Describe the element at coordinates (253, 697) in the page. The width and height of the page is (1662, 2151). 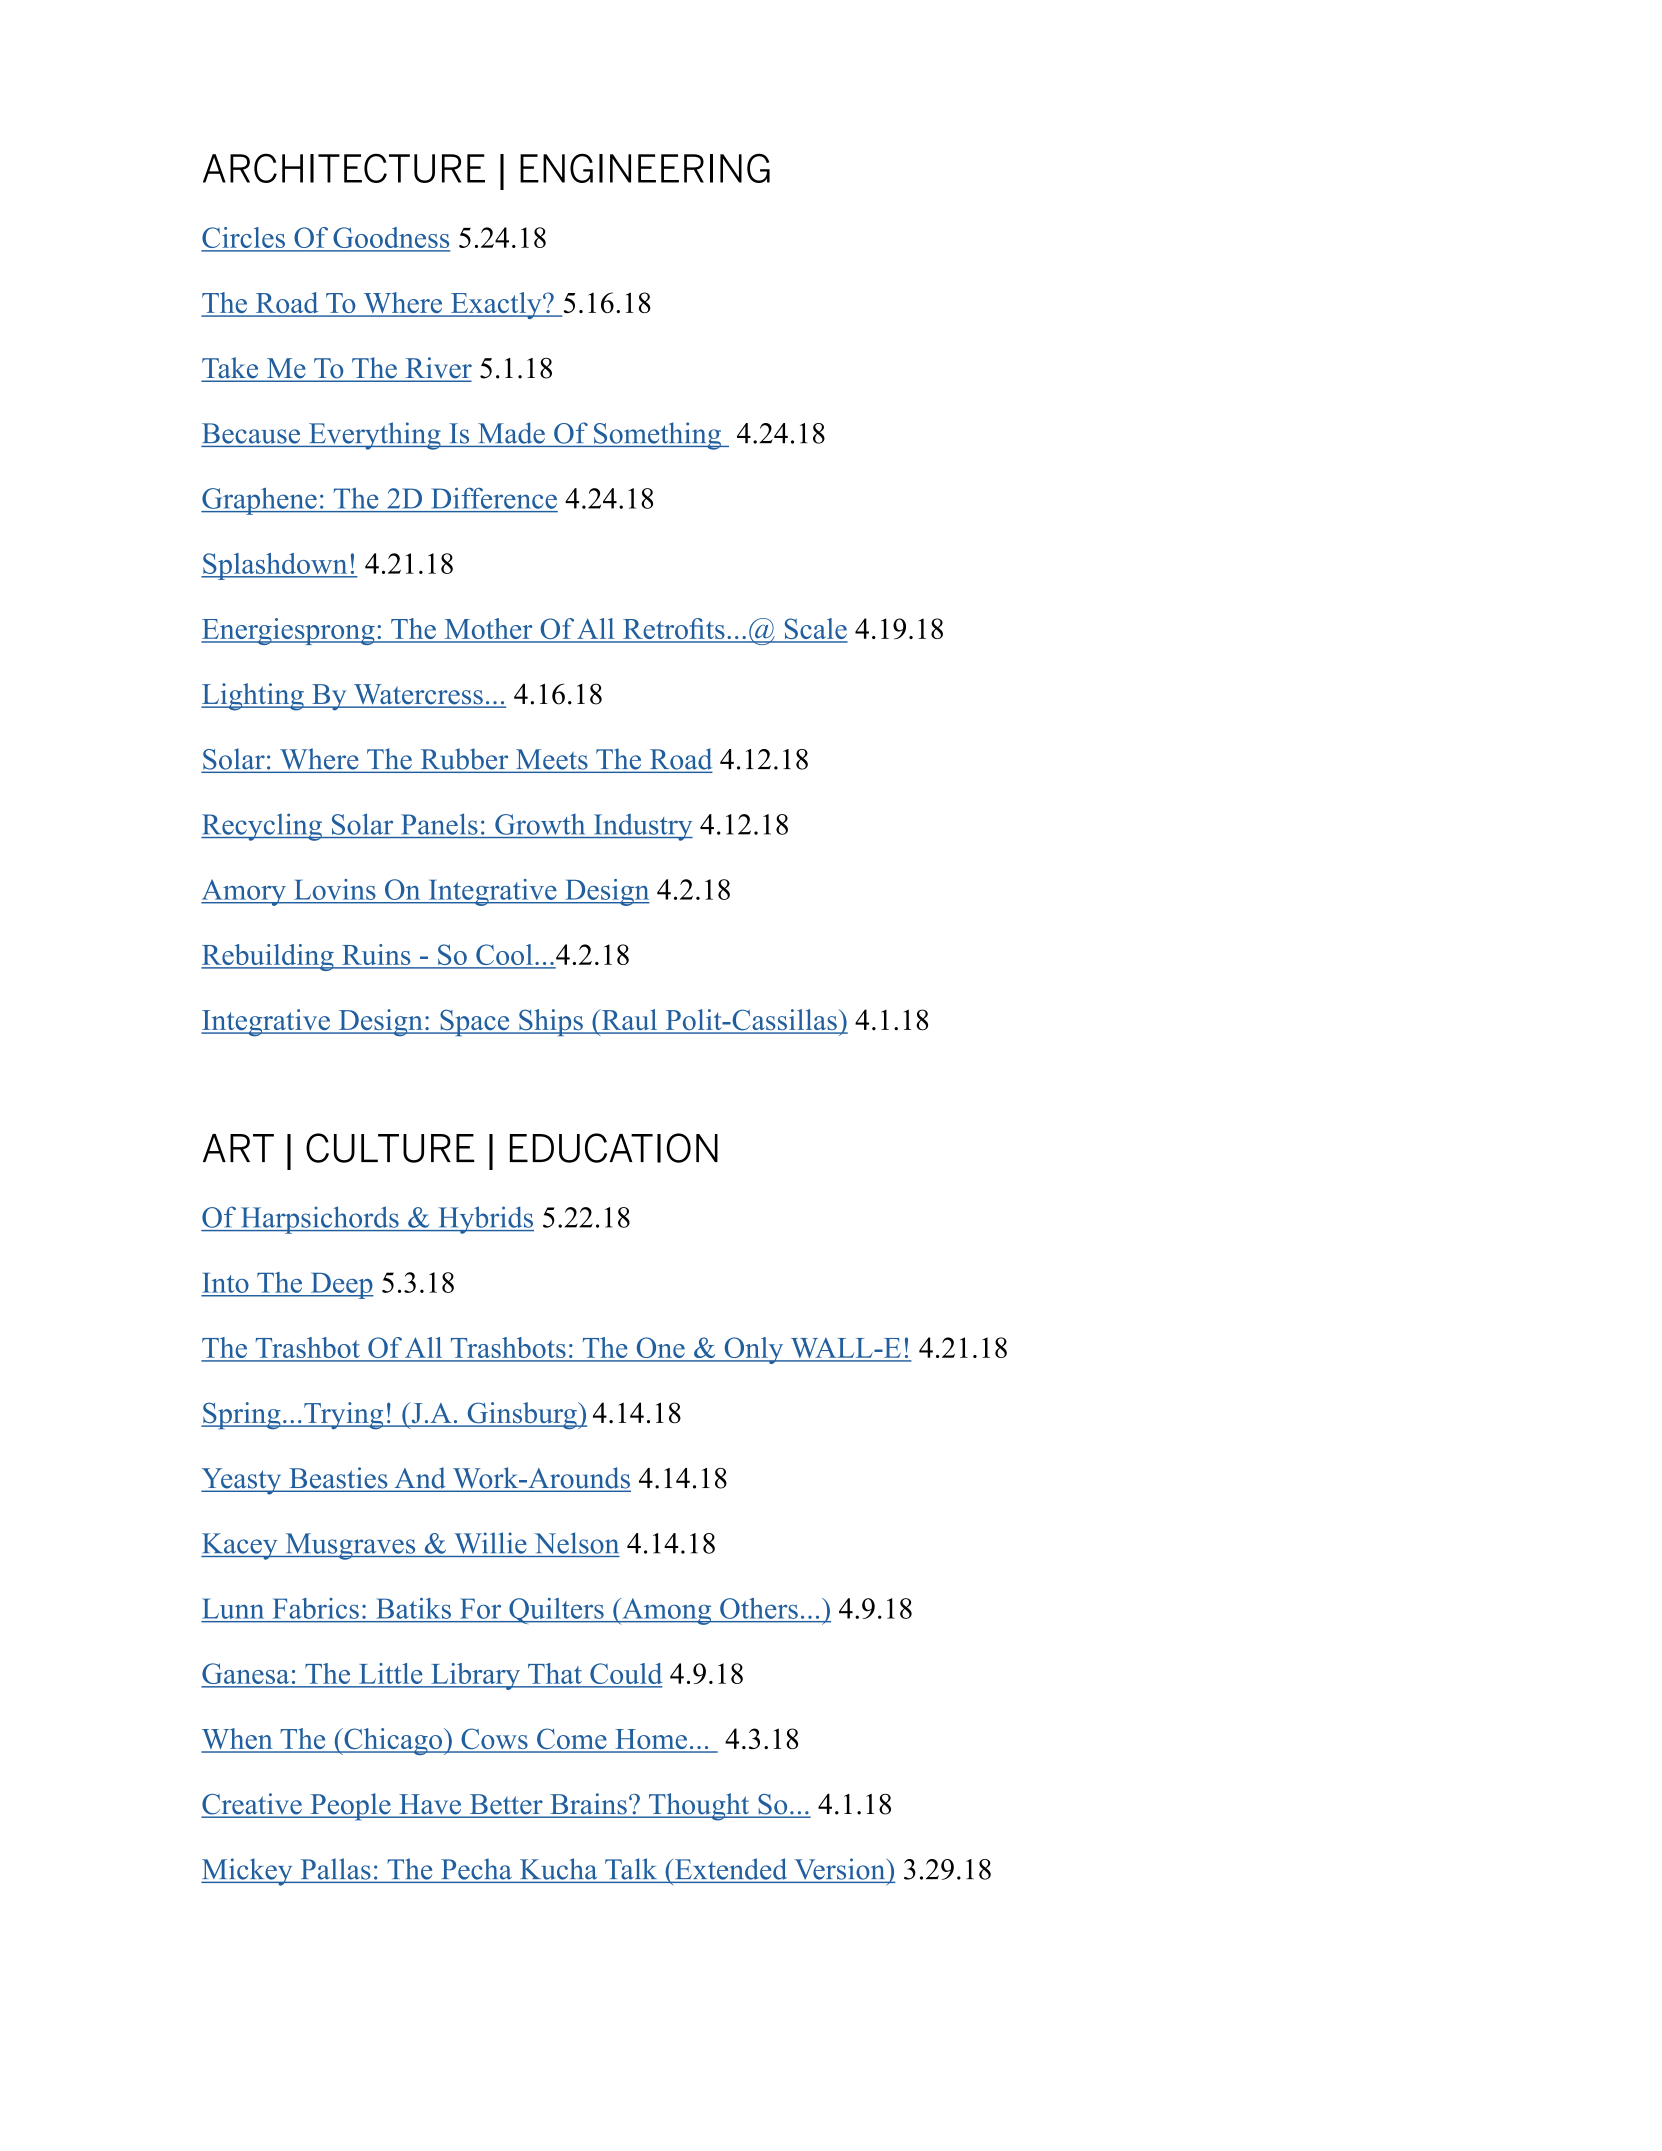
I see `Lighting` at that location.
